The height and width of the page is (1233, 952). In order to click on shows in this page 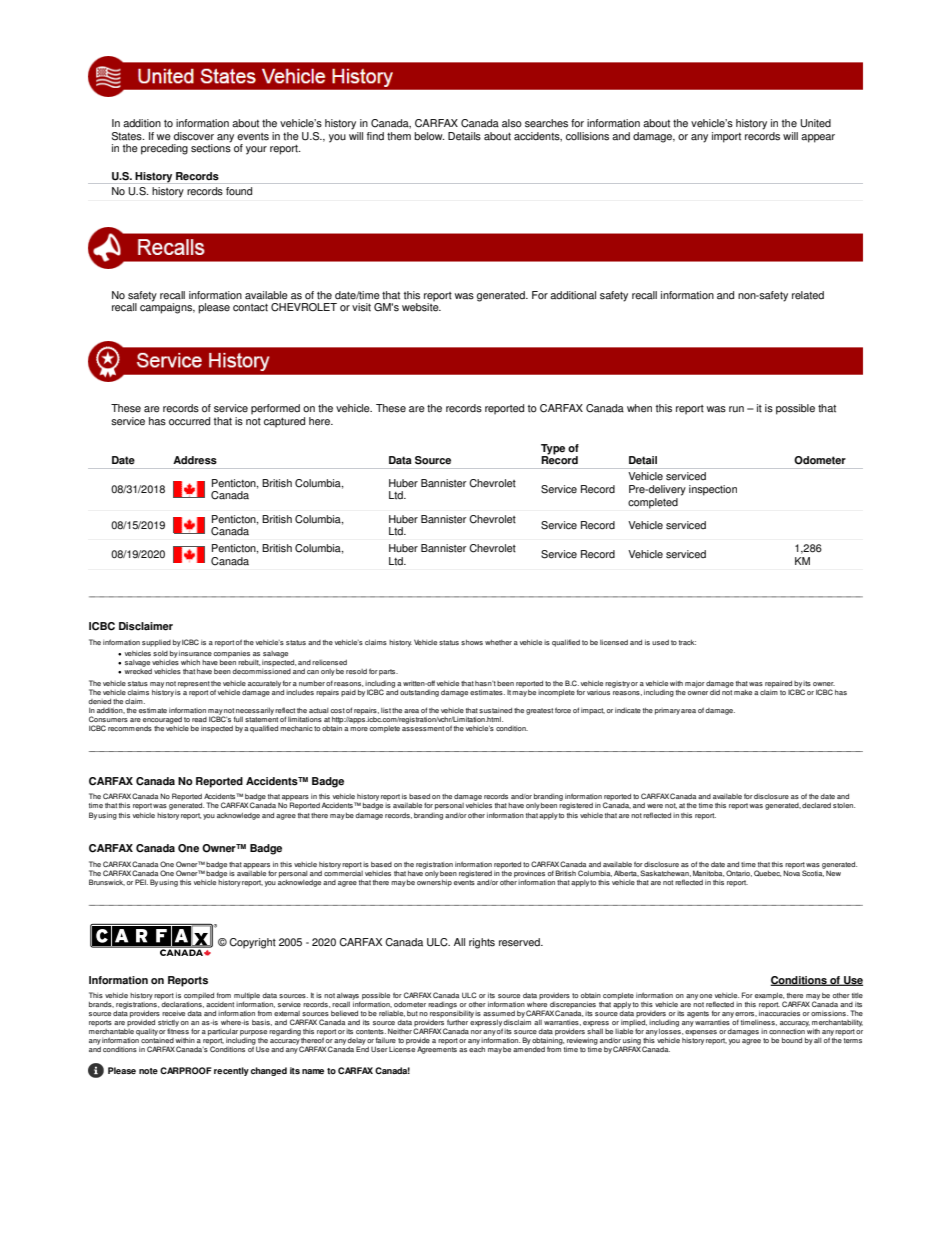, I will do `click(472, 642)`.
